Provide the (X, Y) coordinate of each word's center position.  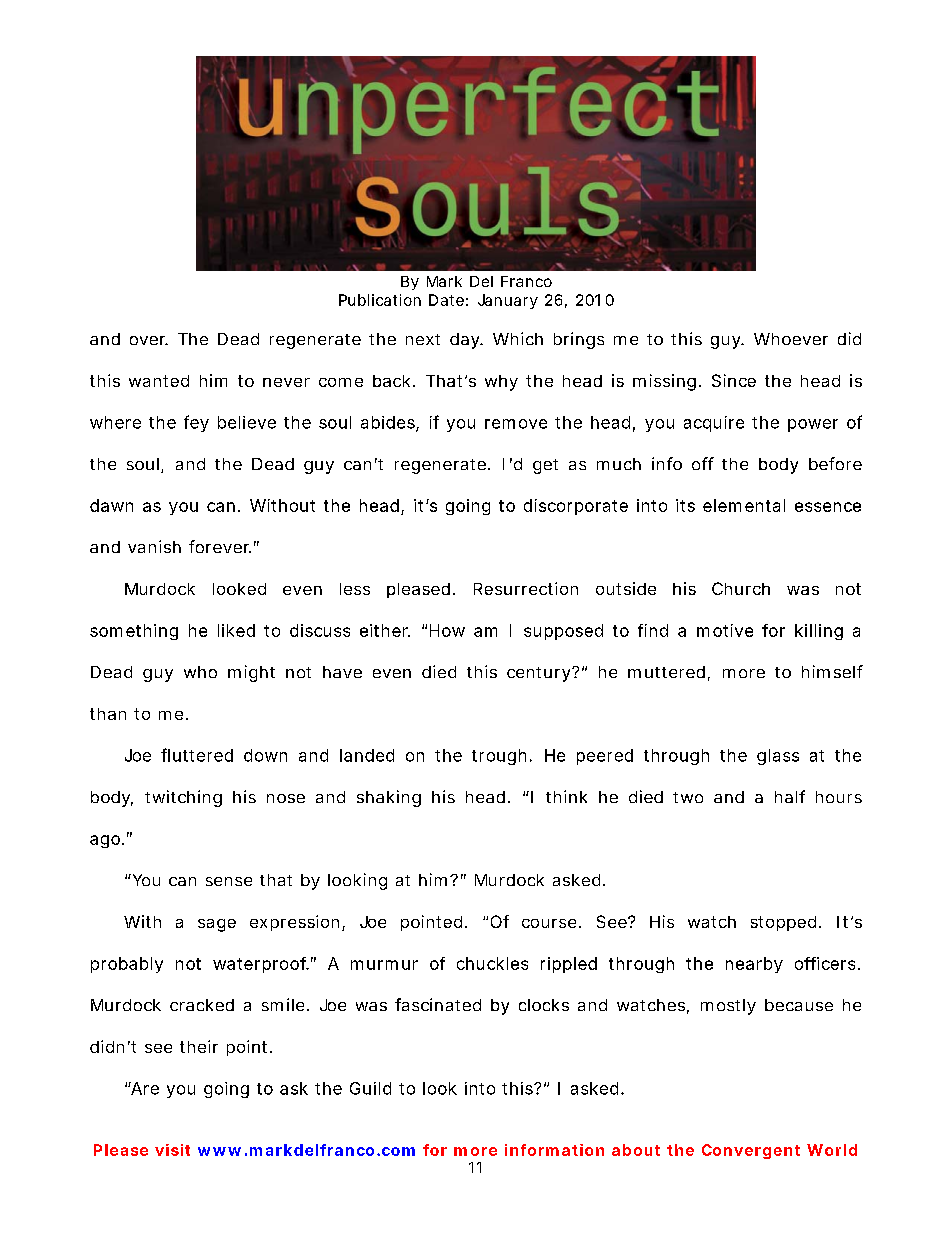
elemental (744, 505)
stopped (783, 923)
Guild (370, 1088)
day (466, 341)
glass (778, 757)
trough (499, 757)
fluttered (197, 755)
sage (217, 925)
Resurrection (526, 588)
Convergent (751, 1151)
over (149, 340)
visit (172, 1150)
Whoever (791, 339)
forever (220, 546)
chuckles (492, 963)
